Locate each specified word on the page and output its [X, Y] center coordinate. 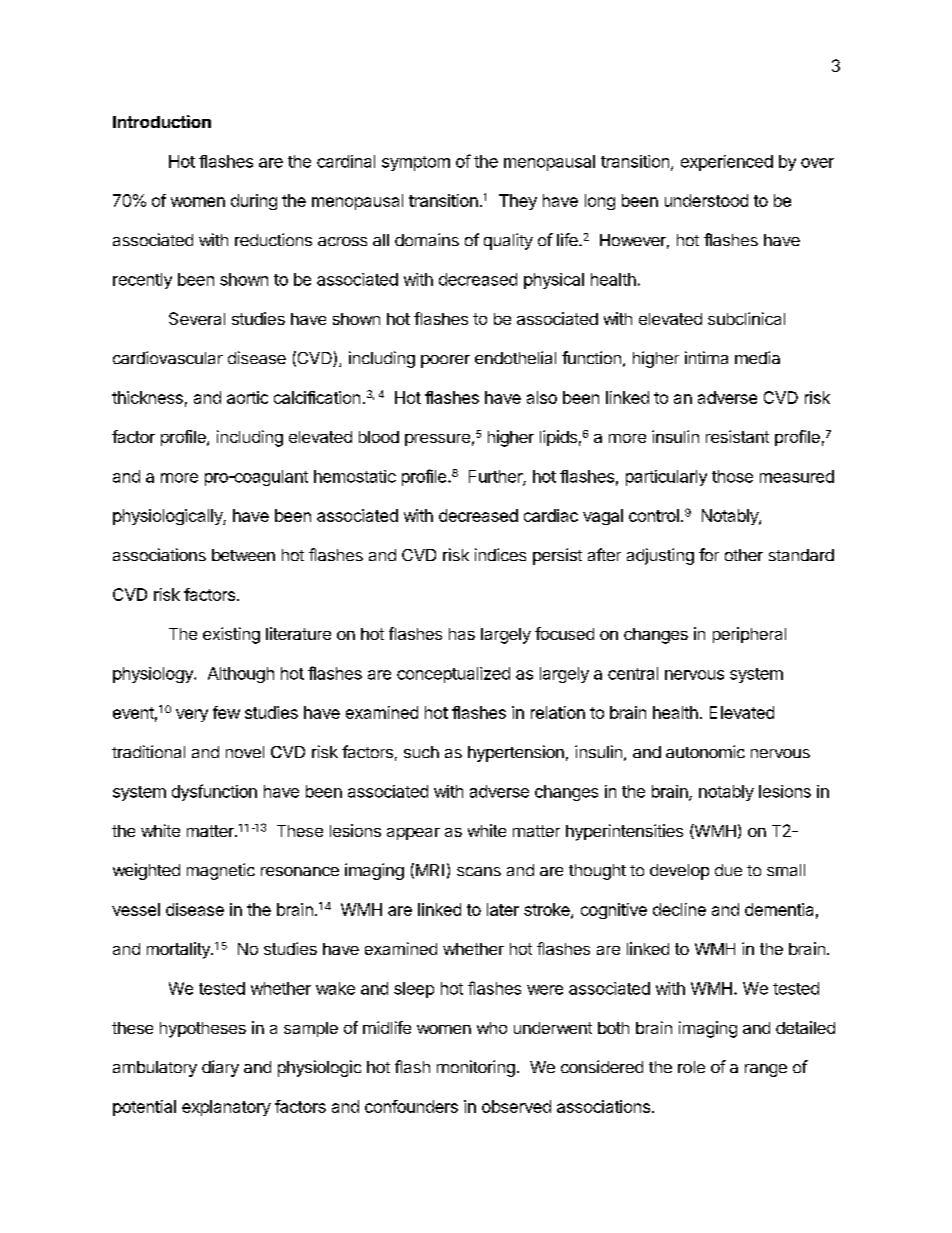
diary [220, 1068]
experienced [727, 163]
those [732, 476]
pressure [437, 440]
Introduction [162, 121]
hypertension [516, 753]
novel [245, 752]
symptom [416, 163]
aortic [247, 397]
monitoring [476, 1068]
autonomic [705, 751]
